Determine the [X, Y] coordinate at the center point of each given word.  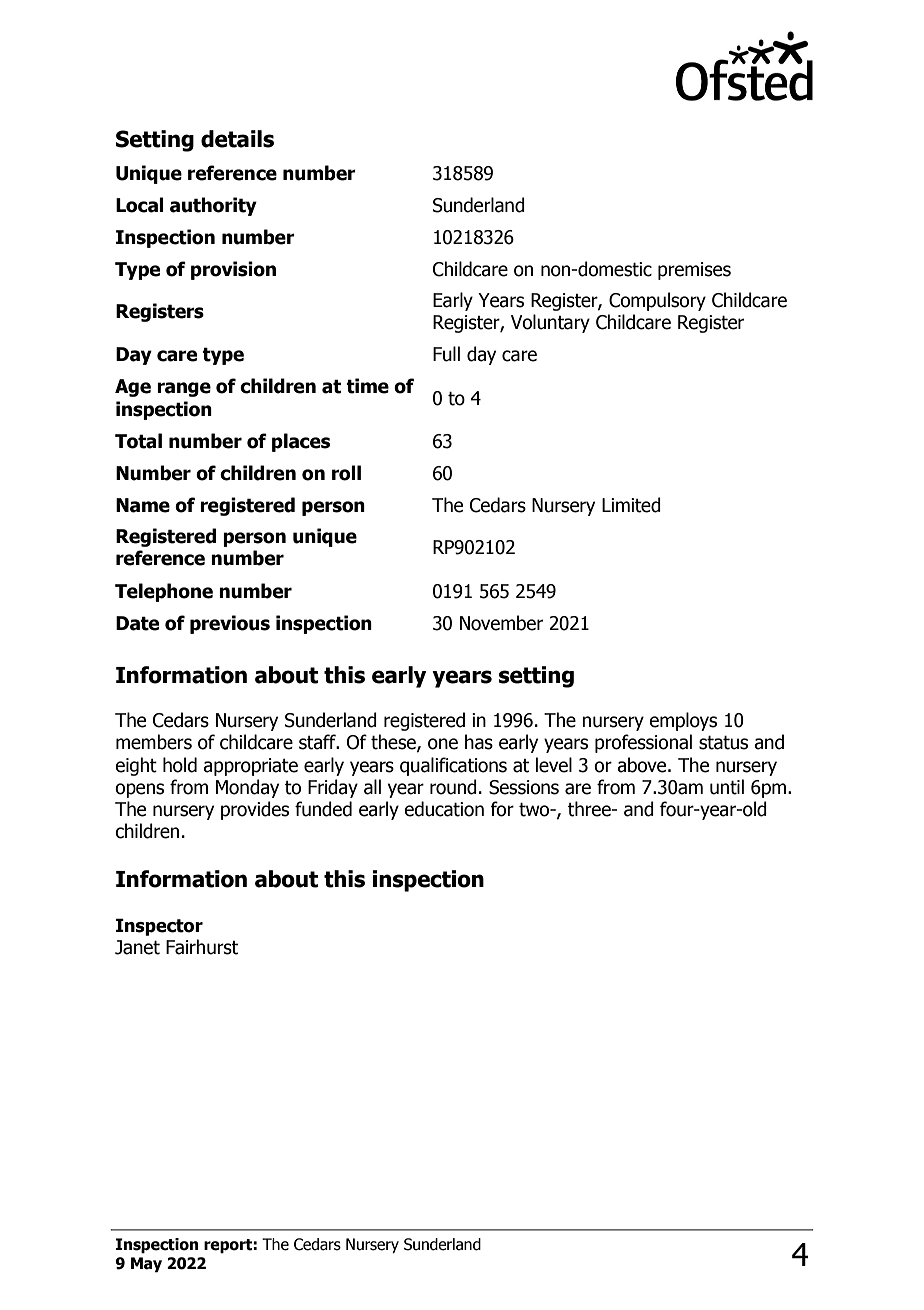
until [727, 787]
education [444, 809]
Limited [631, 505]
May [146, 1265]
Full [446, 354]
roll [346, 473]
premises [694, 271]
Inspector [159, 927]
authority [213, 206]
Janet [137, 947]
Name [143, 505]
